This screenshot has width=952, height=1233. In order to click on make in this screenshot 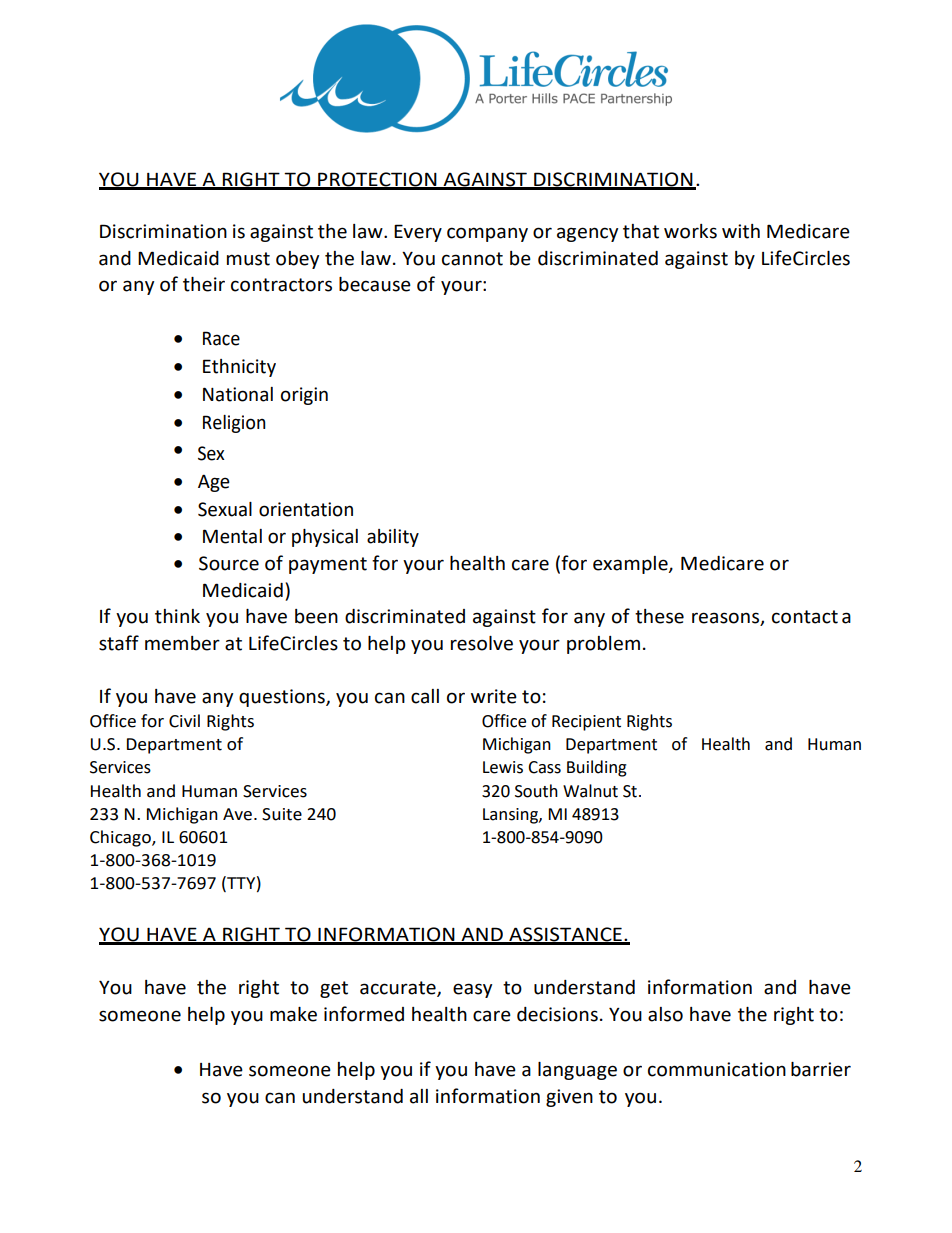, I will do `click(293, 1014)`.
